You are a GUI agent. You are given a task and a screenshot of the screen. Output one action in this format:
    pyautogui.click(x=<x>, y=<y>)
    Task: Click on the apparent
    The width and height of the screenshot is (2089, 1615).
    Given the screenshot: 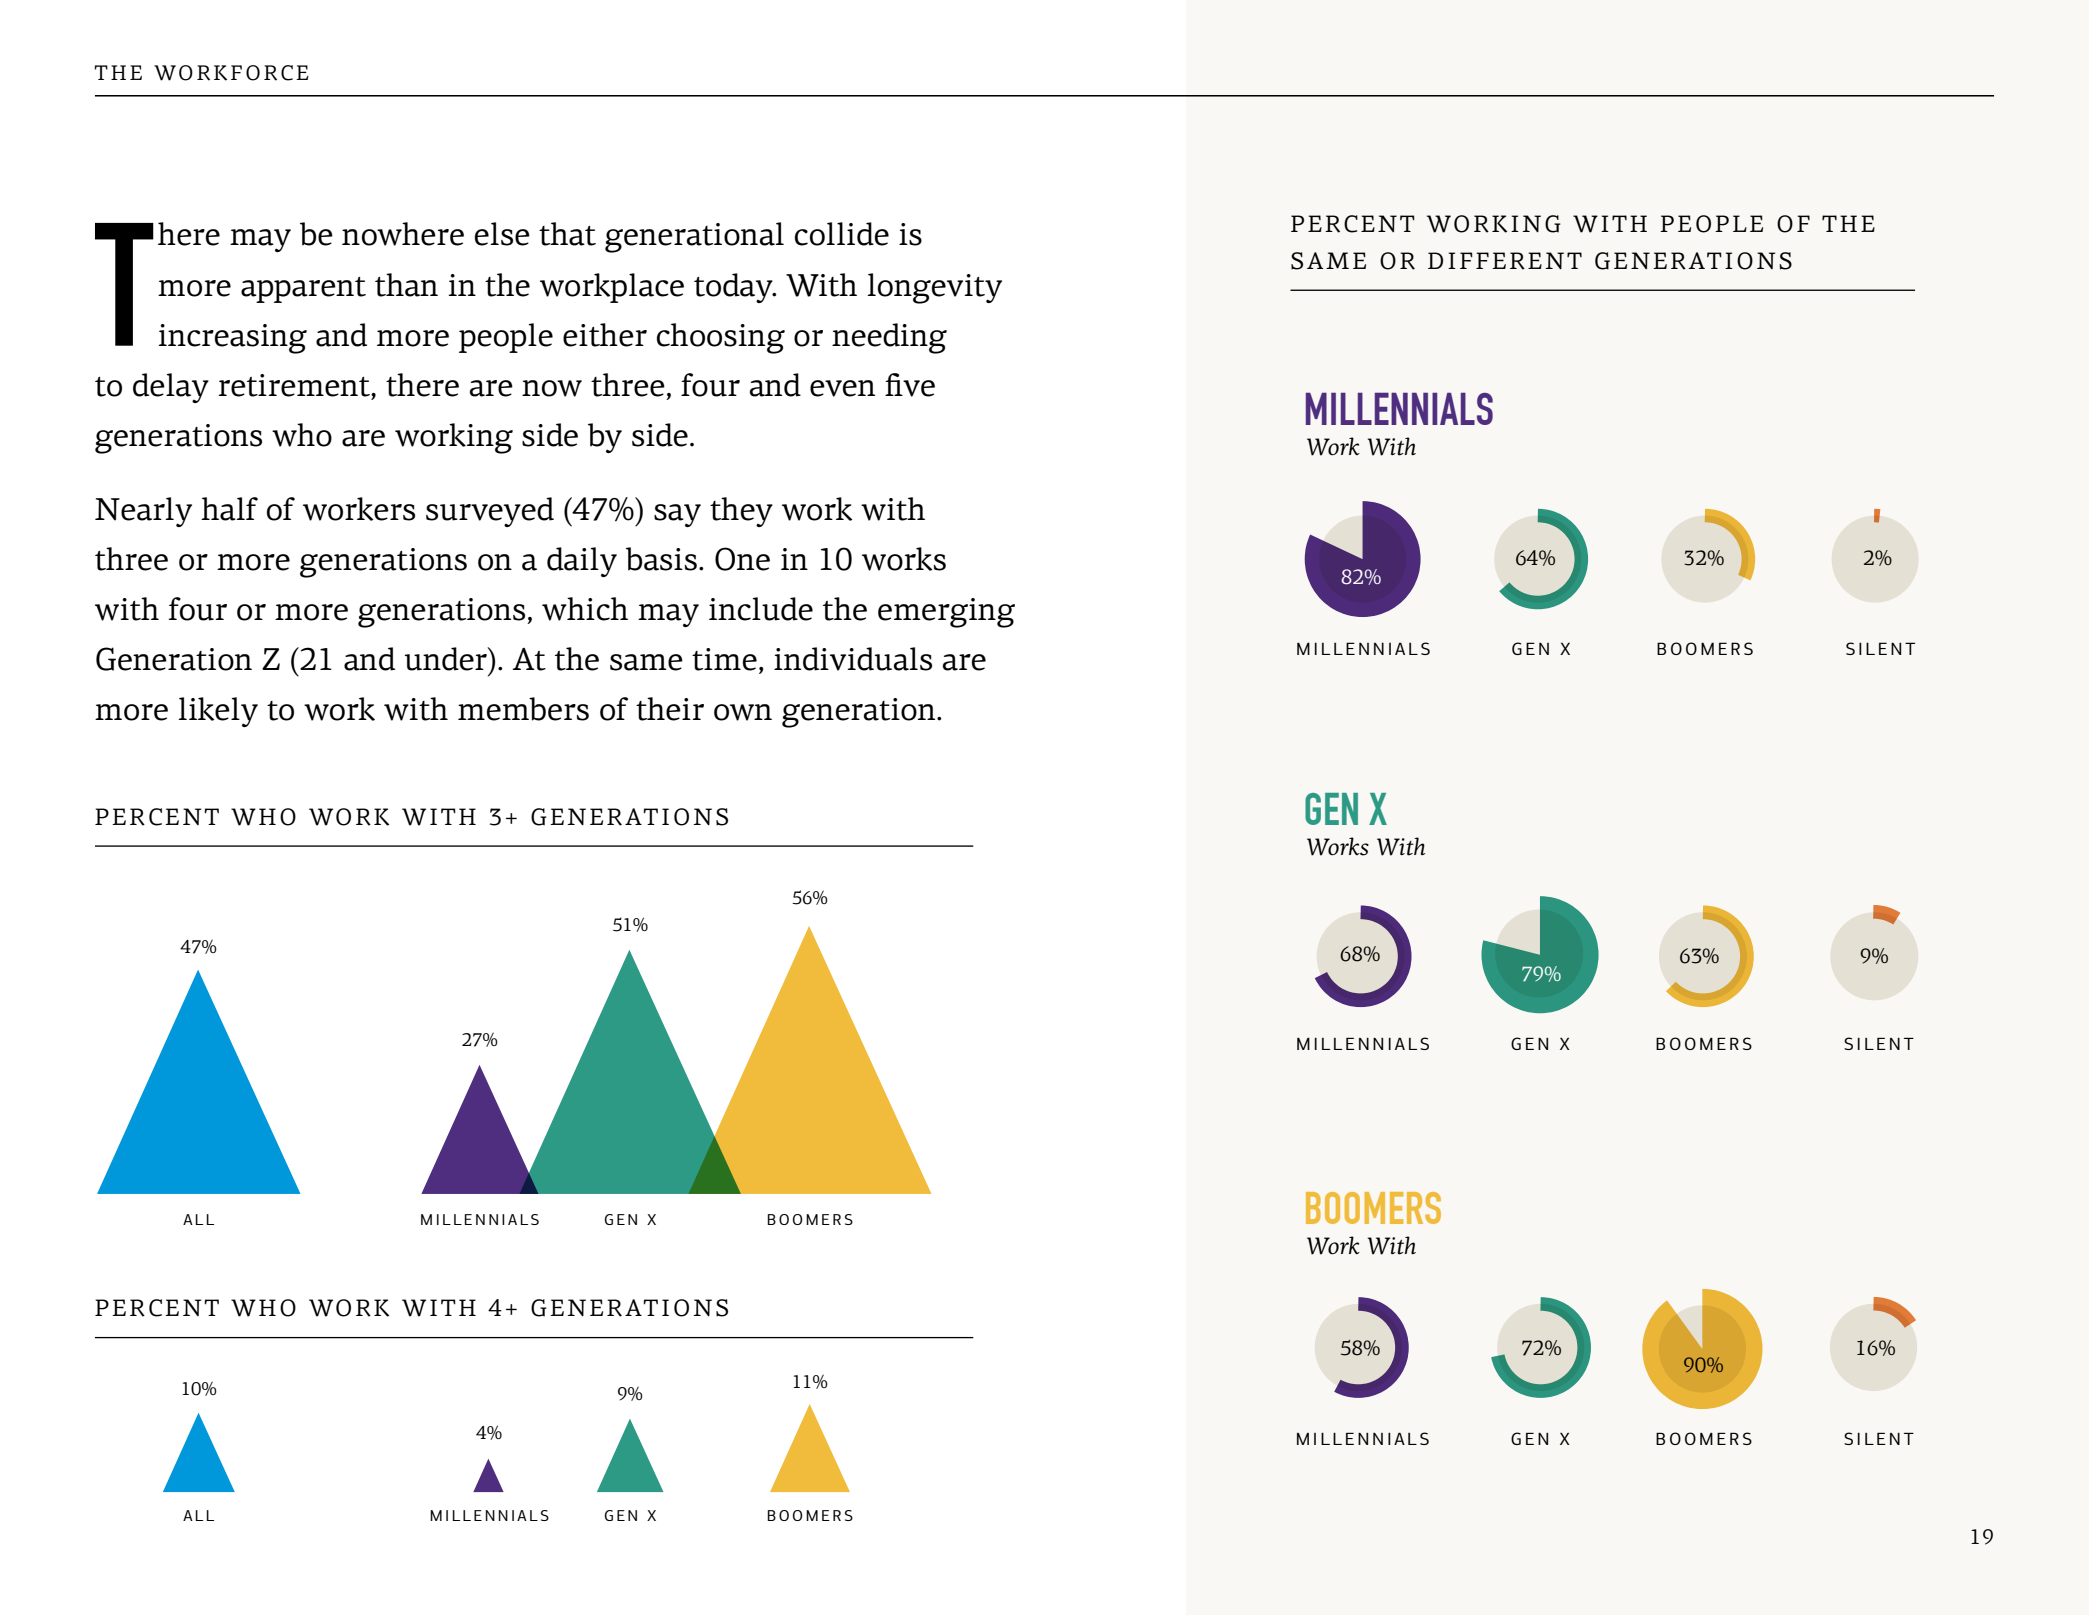 What is the action you would take?
    pyautogui.click(x=303, y=290)
